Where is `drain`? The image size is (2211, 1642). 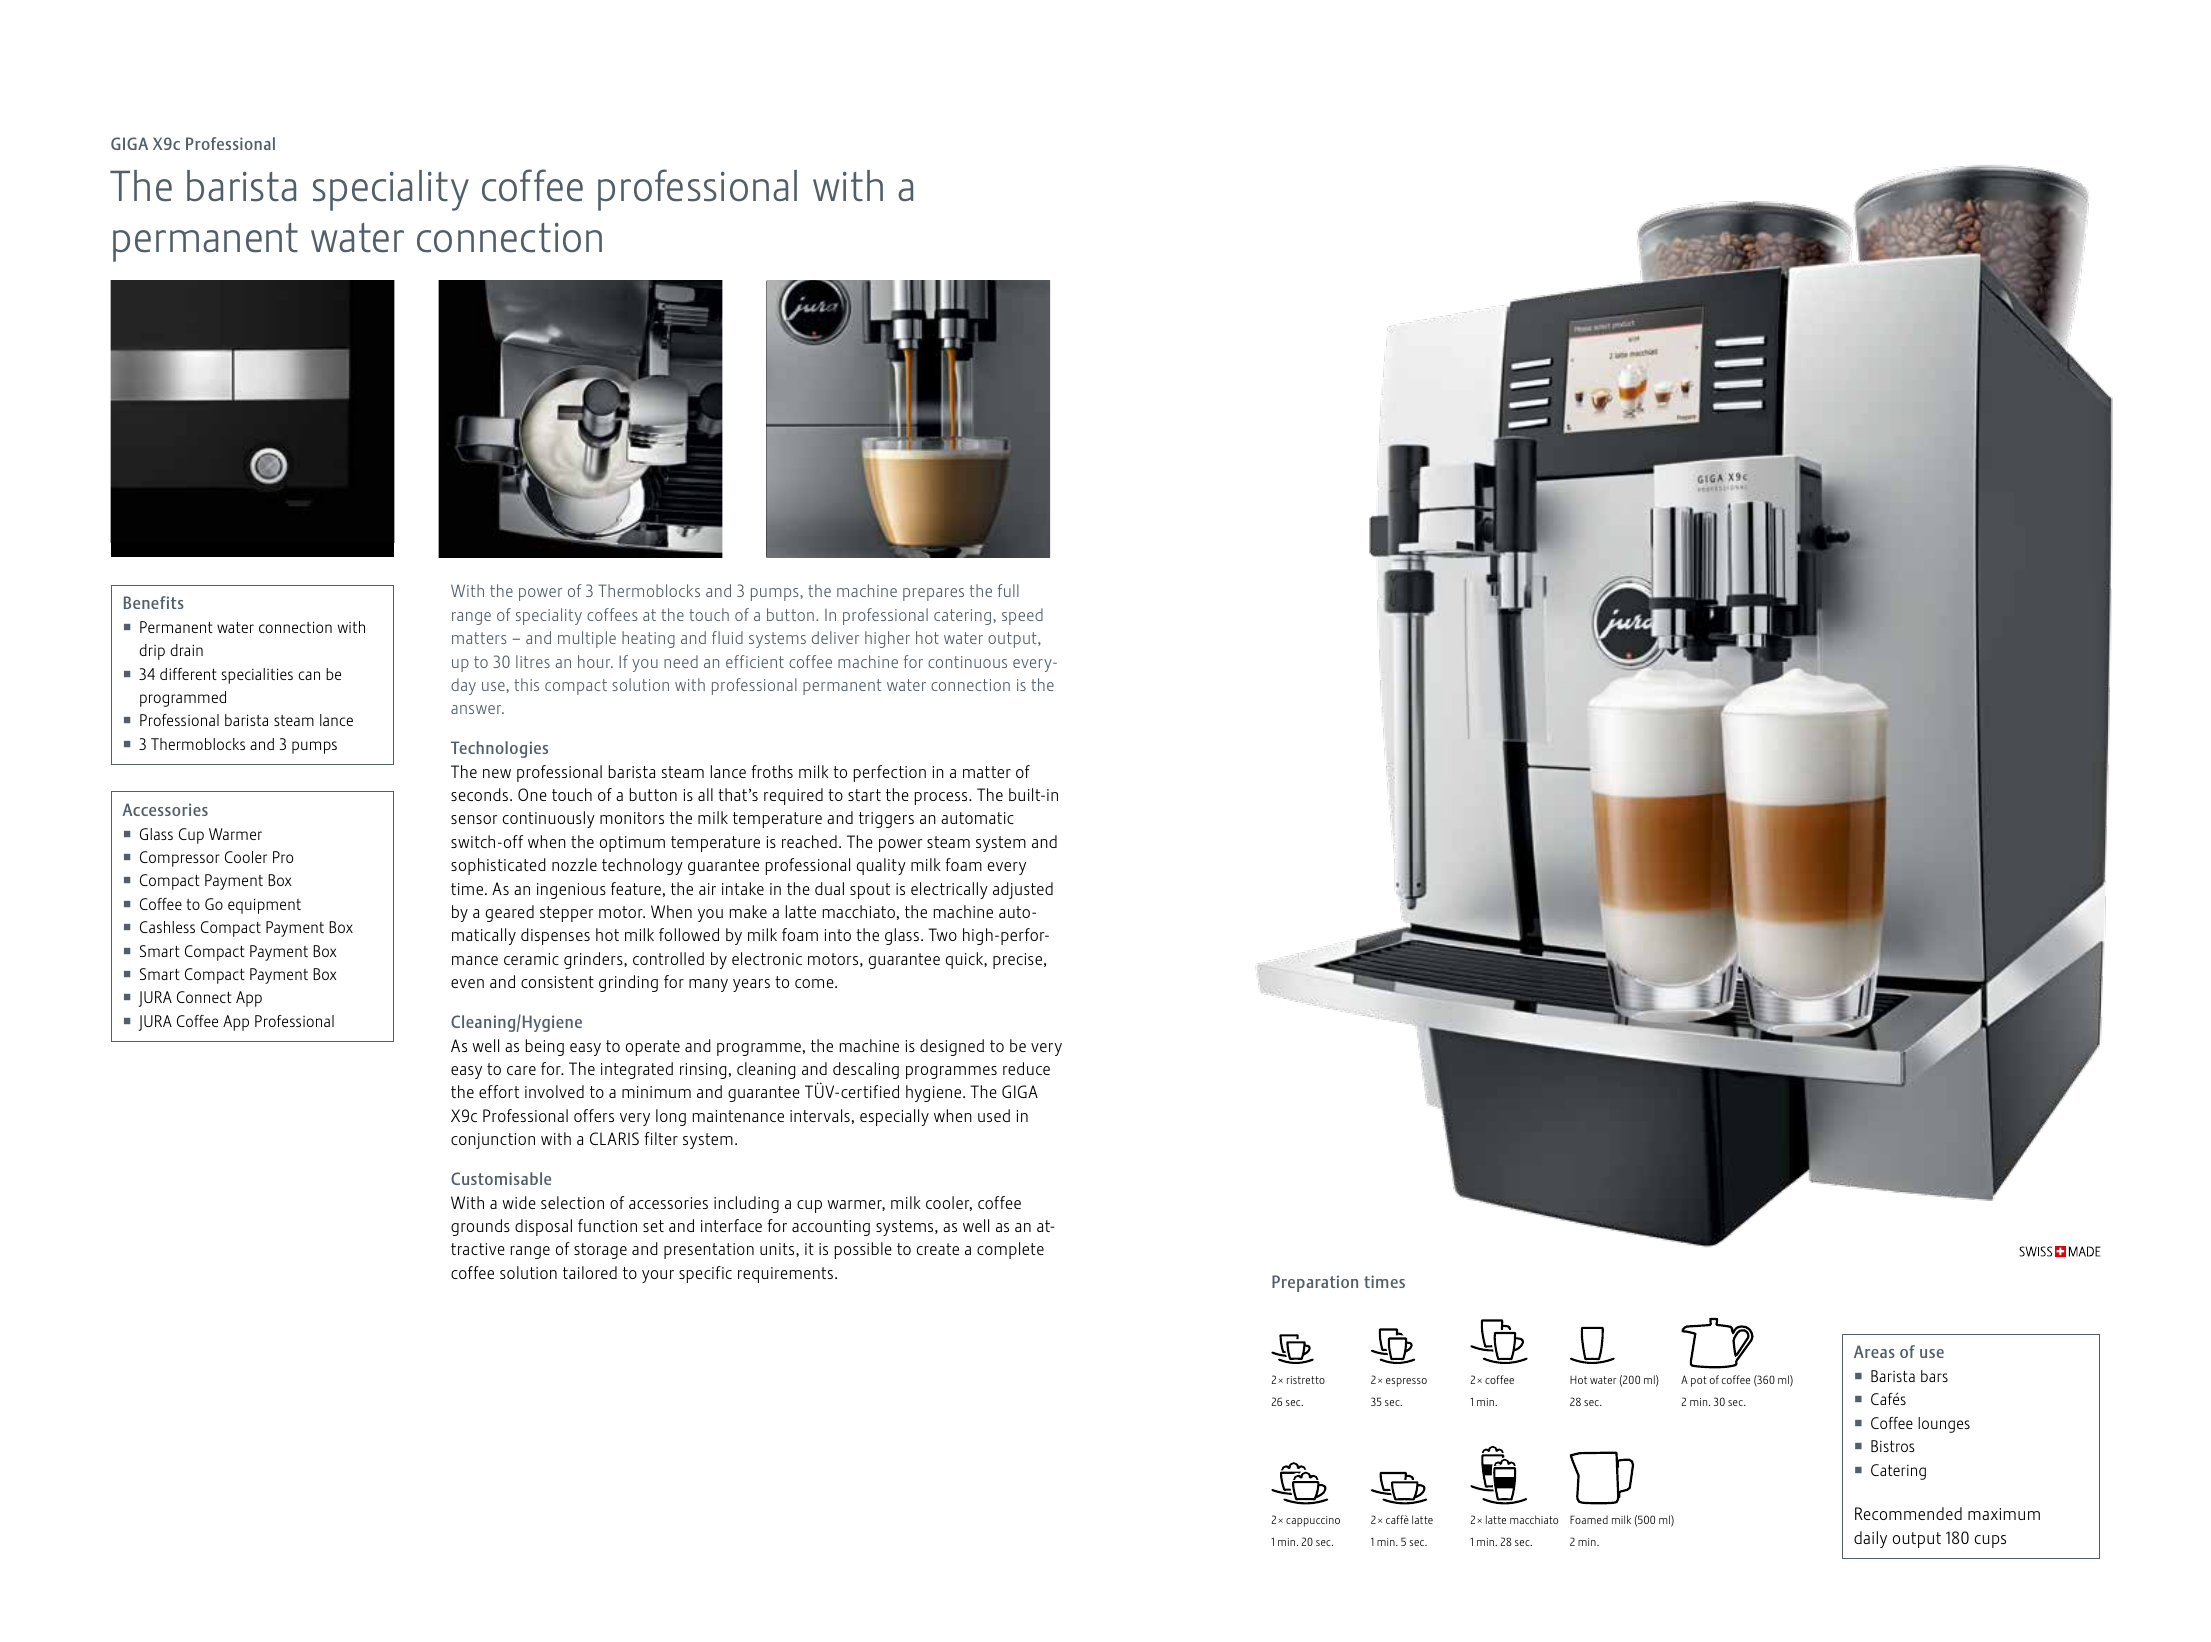
drain is located at coordinates (186, 650).
